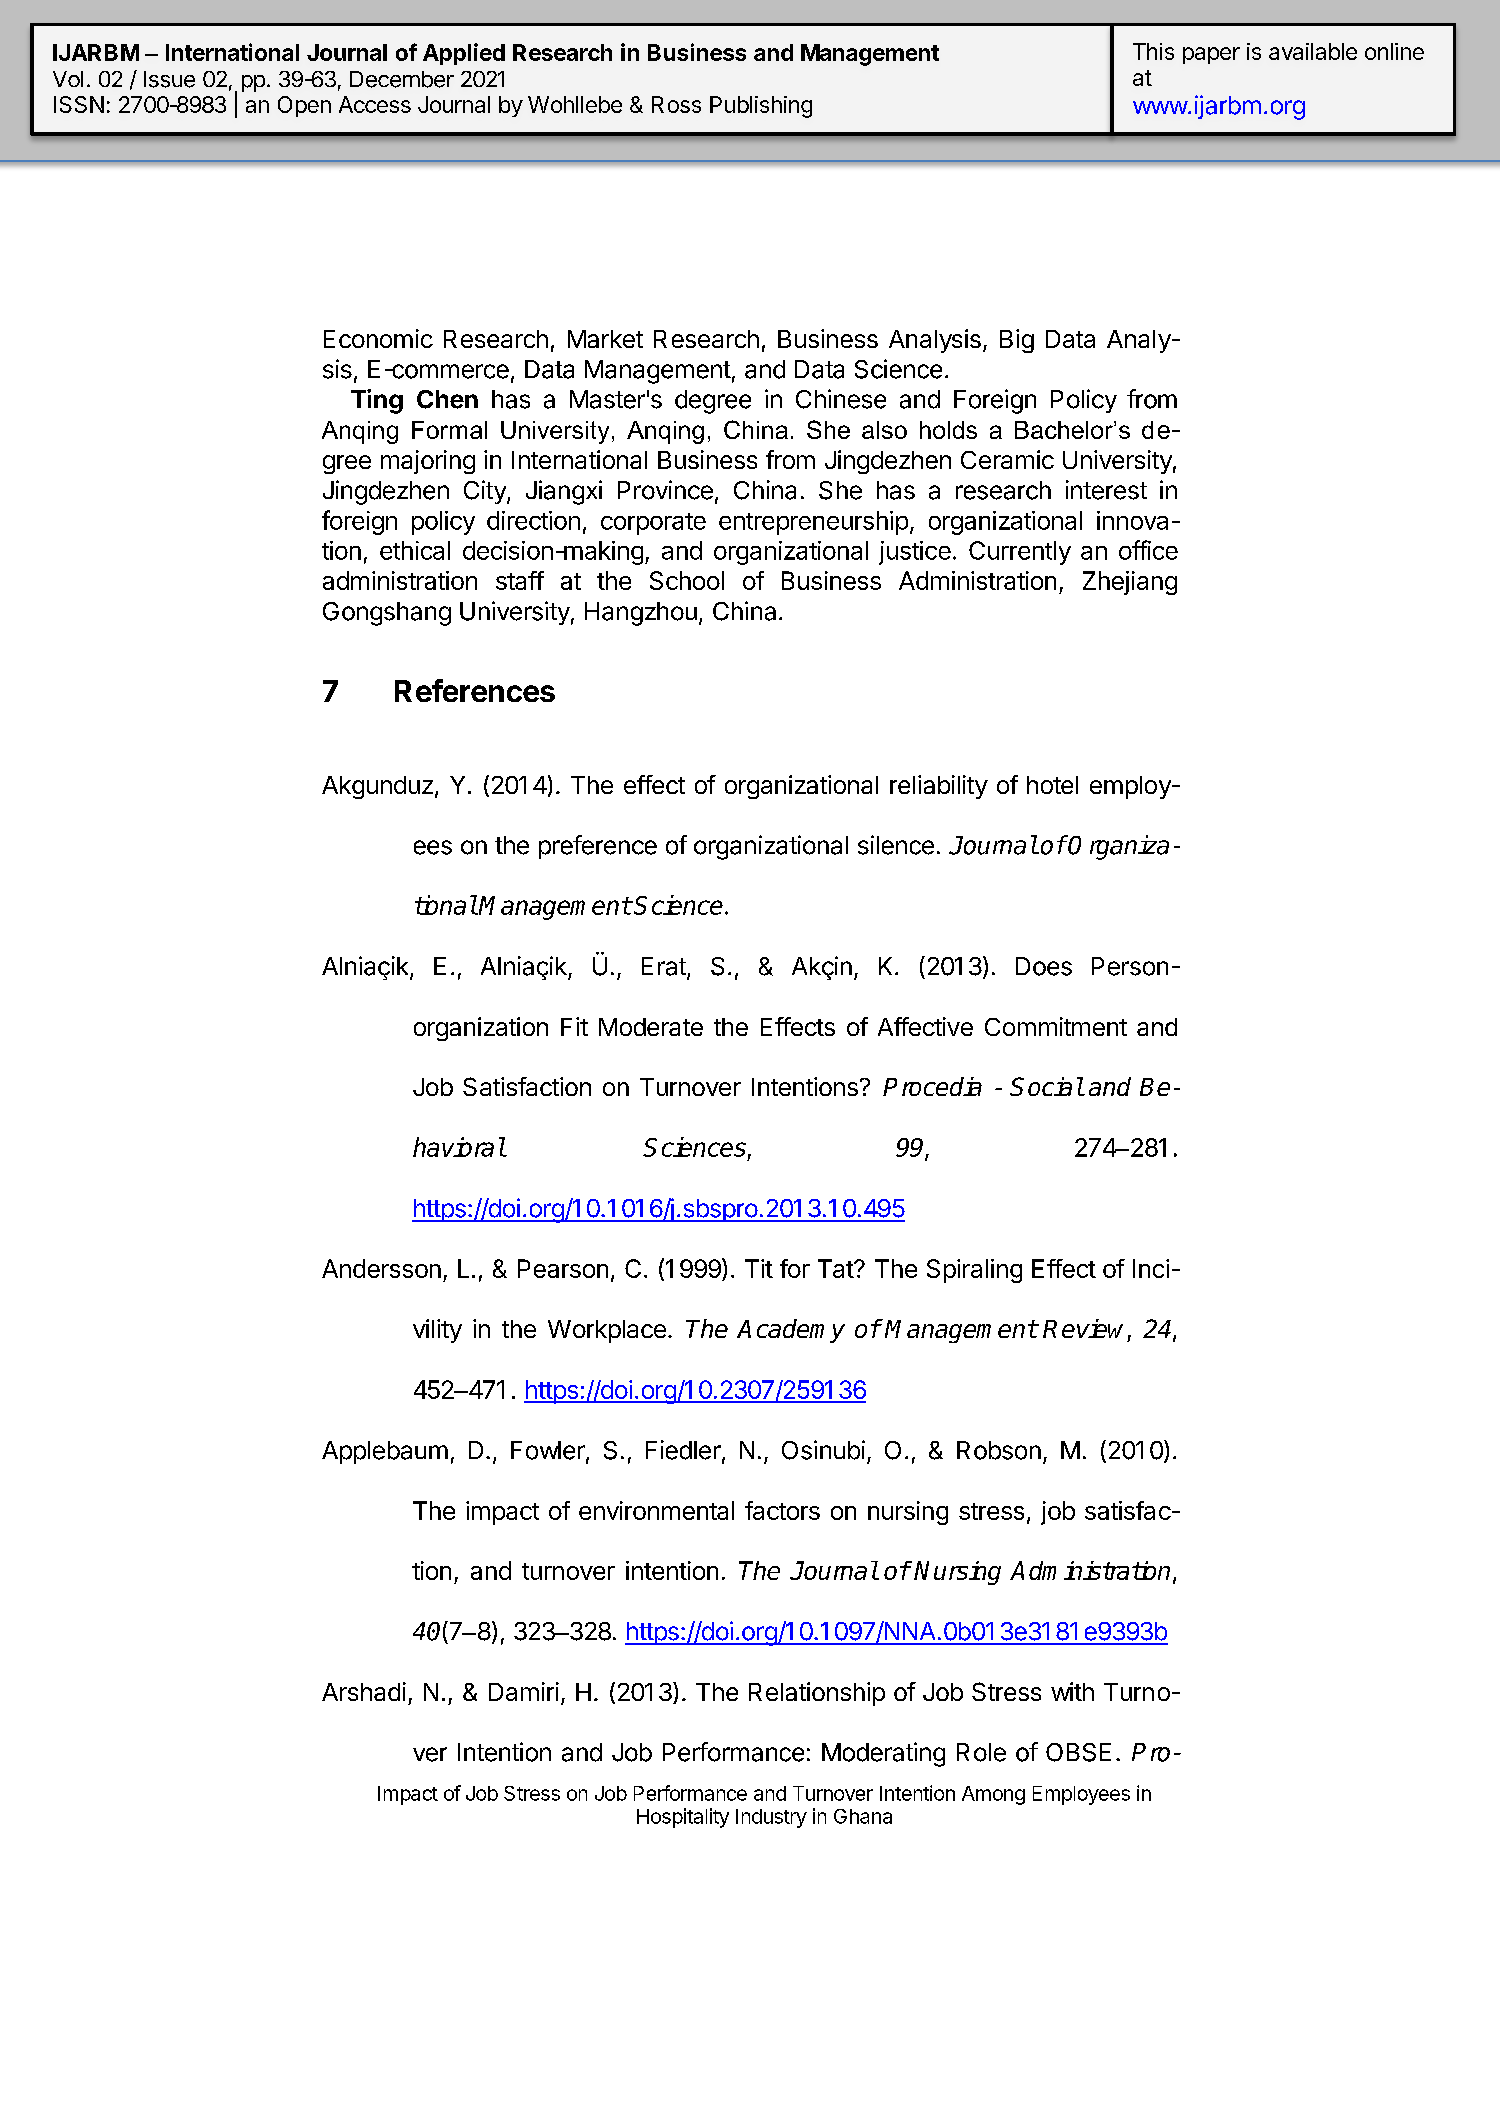  Describe the element at coordinates (598, 847) in the image. I see `preference` at that location.
